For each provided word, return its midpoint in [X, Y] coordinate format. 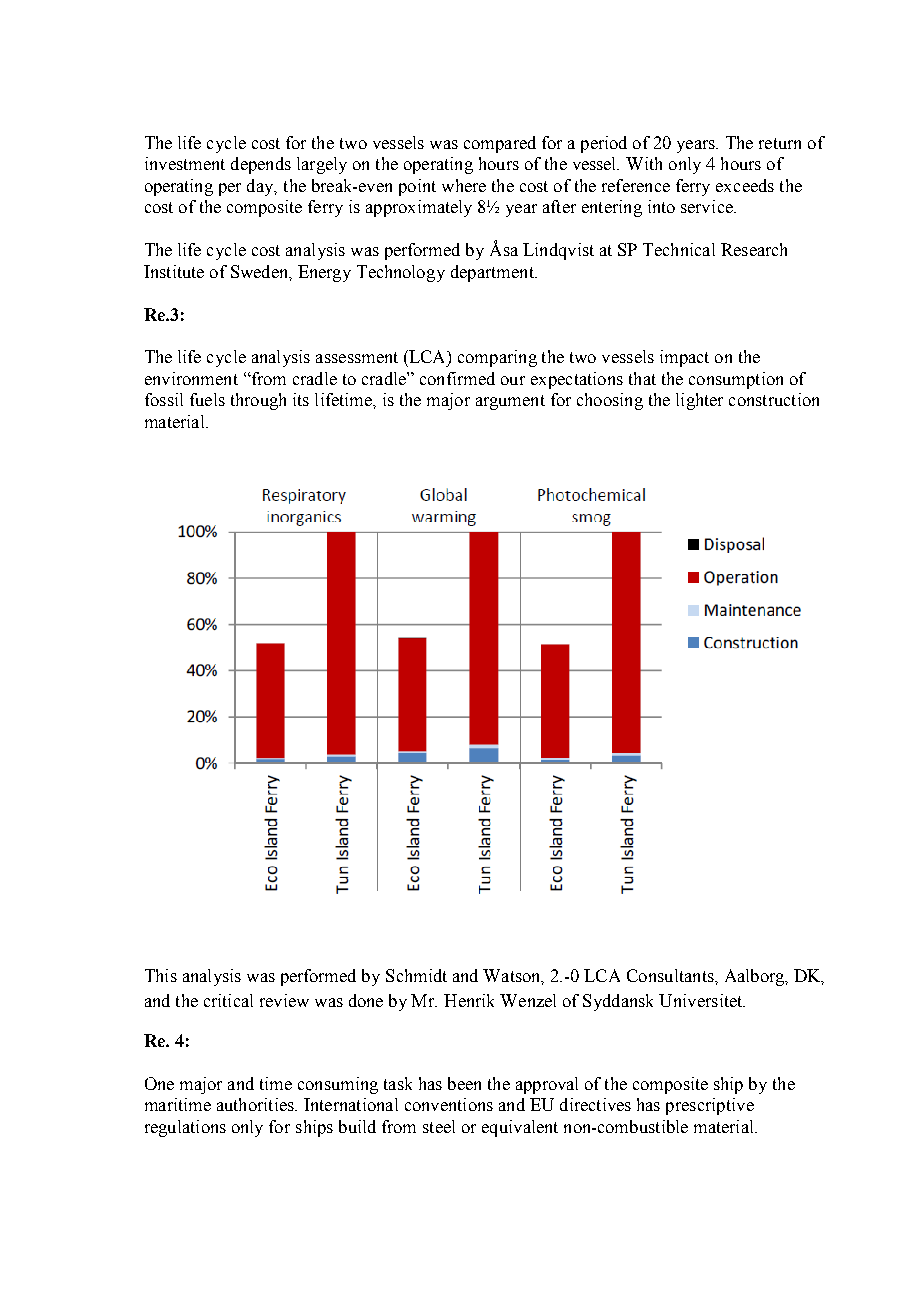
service [708, 206]
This [161, 975]
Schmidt [416, 975]
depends [261, 165]
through [258, 401]
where [464, 185]
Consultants [671, 975]
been [464, 1083]
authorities [256, 1104]
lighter [699, 401]
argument [510, 402]
